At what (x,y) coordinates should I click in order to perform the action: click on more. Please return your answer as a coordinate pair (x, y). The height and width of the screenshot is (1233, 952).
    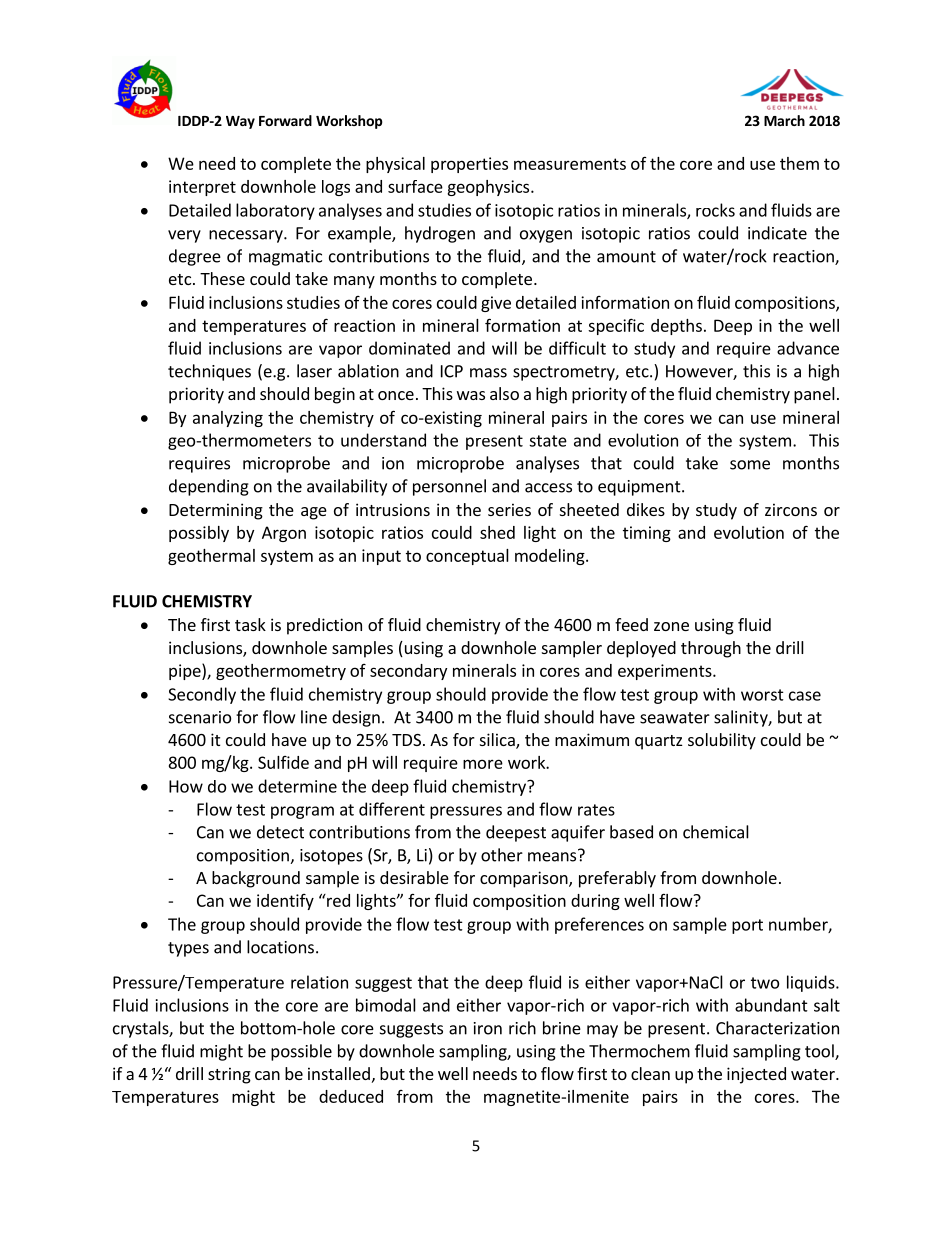
    Looking at the image, I should click on (483, 764).
